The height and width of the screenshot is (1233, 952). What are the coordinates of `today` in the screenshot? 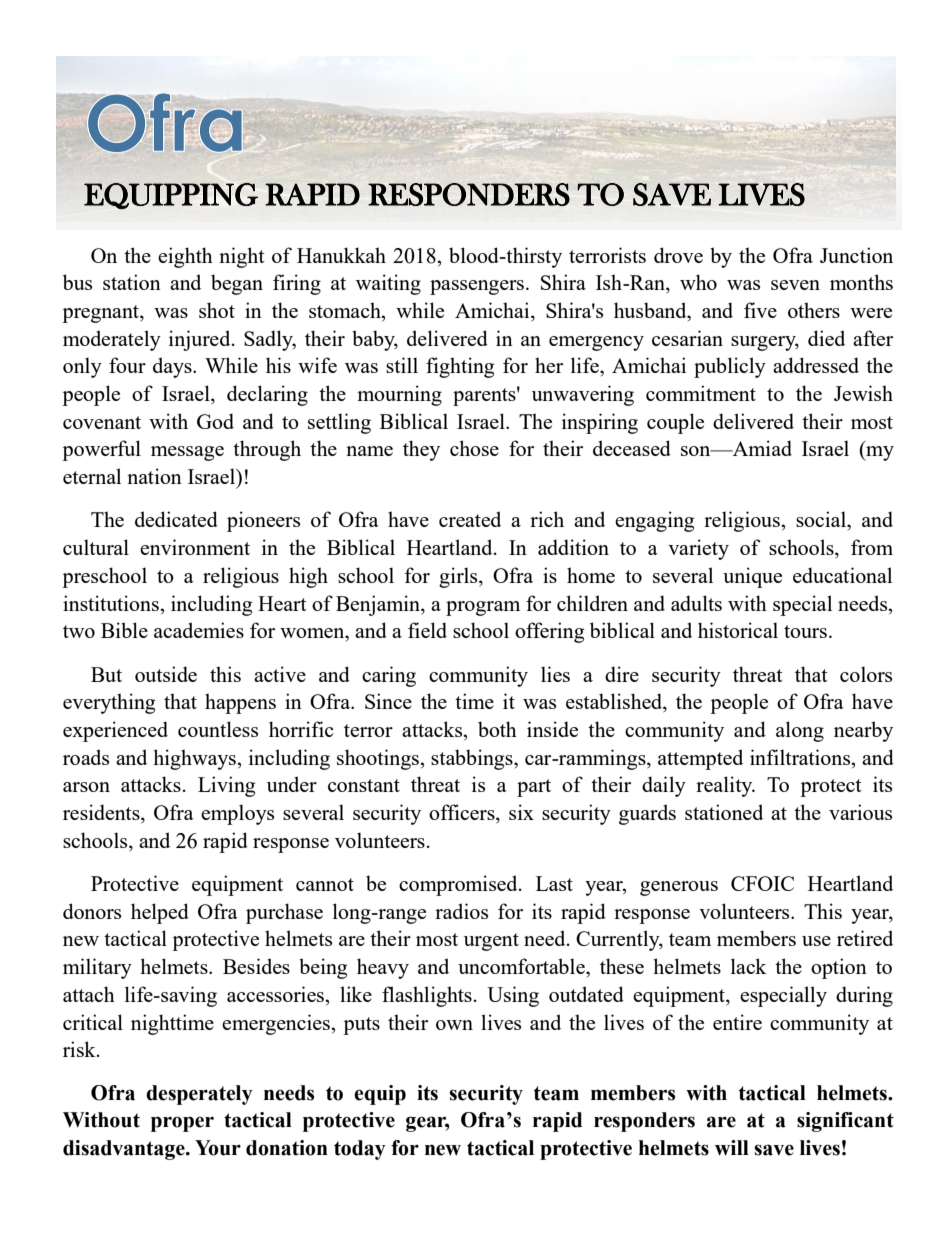 It's located at (360, 1150).
